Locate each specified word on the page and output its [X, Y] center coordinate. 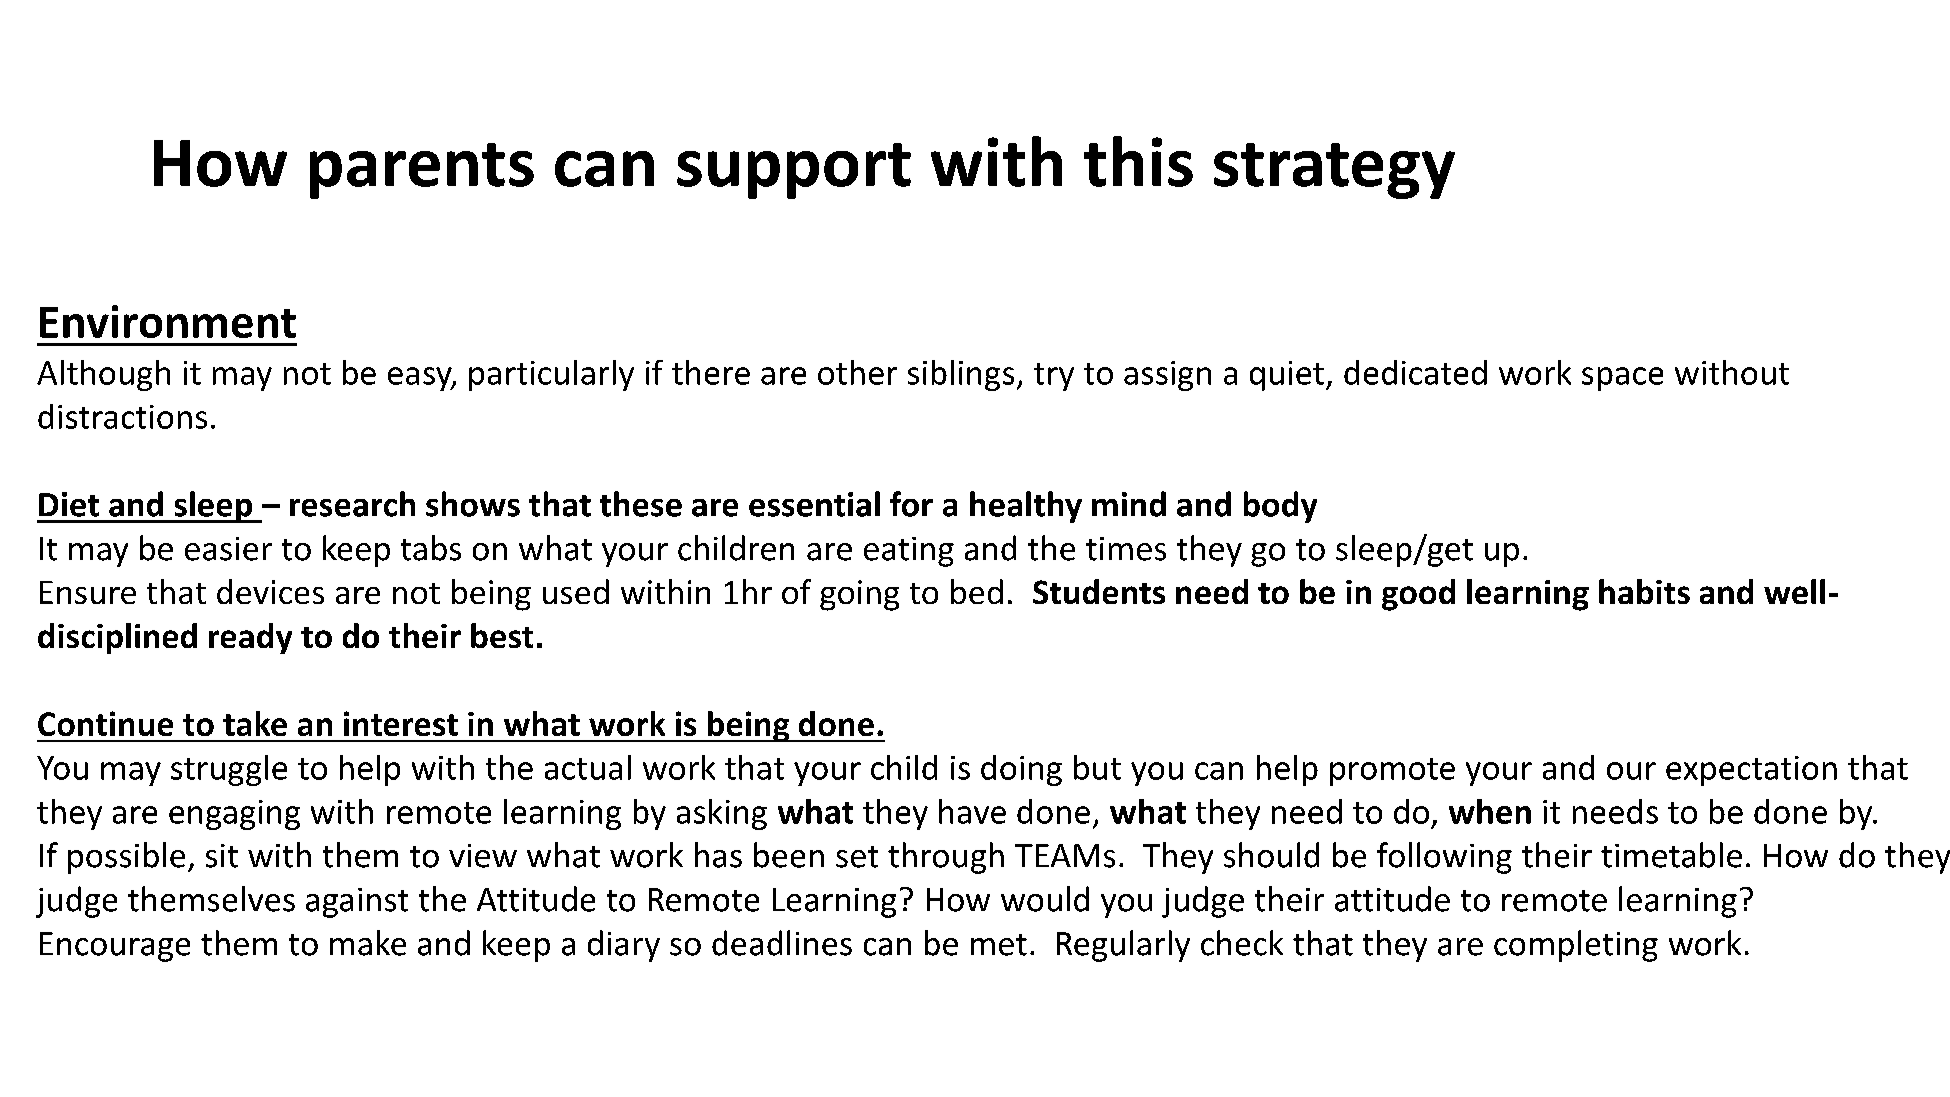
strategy [1334, 171]
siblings [961, 375]
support [794, 171]
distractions [122, 416]
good [1418, 595]
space [1622, 379]
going [859, 595]
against [357, 903]
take [255, 723]
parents [422, 171]
